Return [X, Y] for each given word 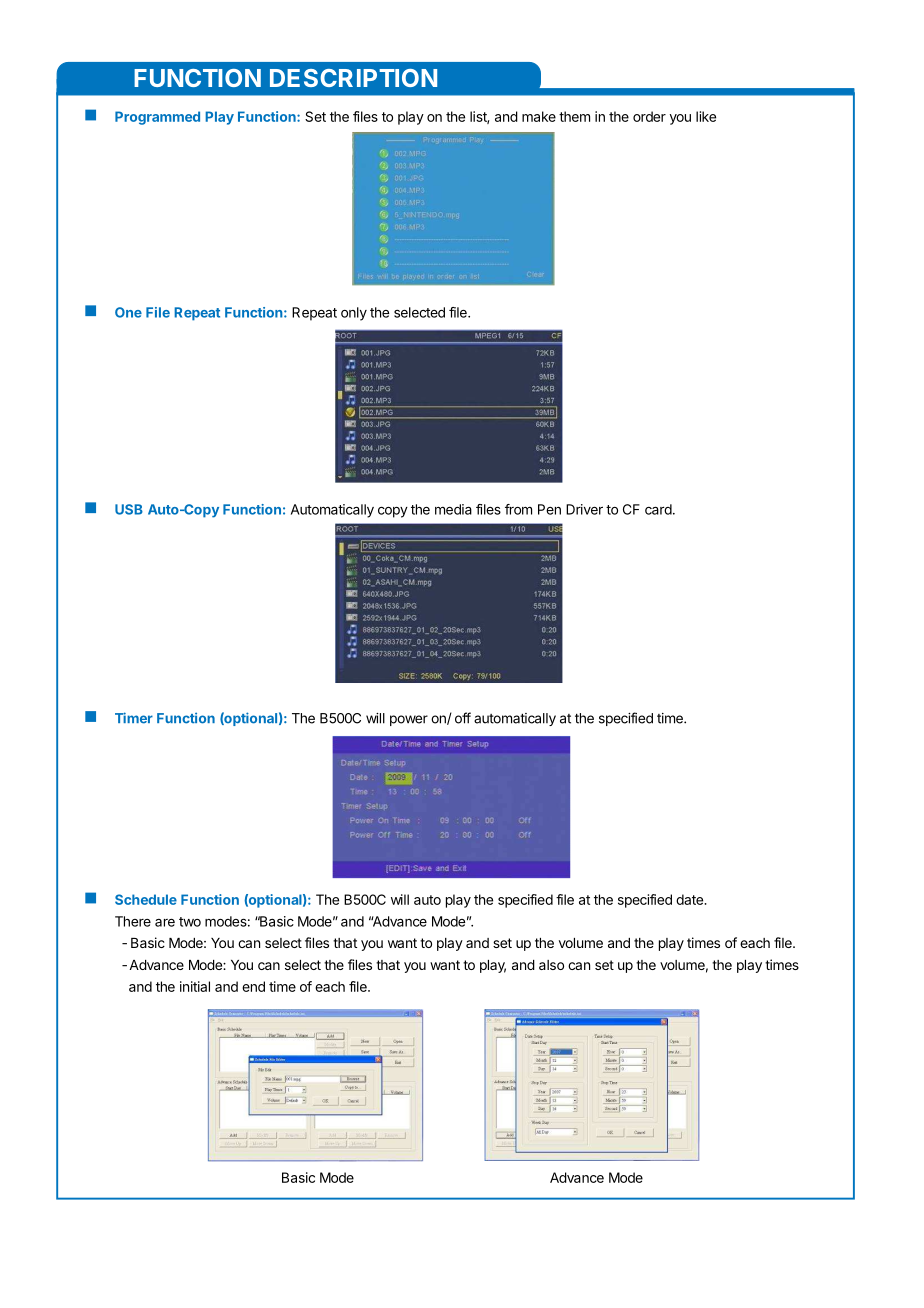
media [453, 509]
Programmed [157, 118]
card [658, 509]
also [551, 965]
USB [129, 509]
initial [195, 986]
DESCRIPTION [353, 78]
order [649, 116]
